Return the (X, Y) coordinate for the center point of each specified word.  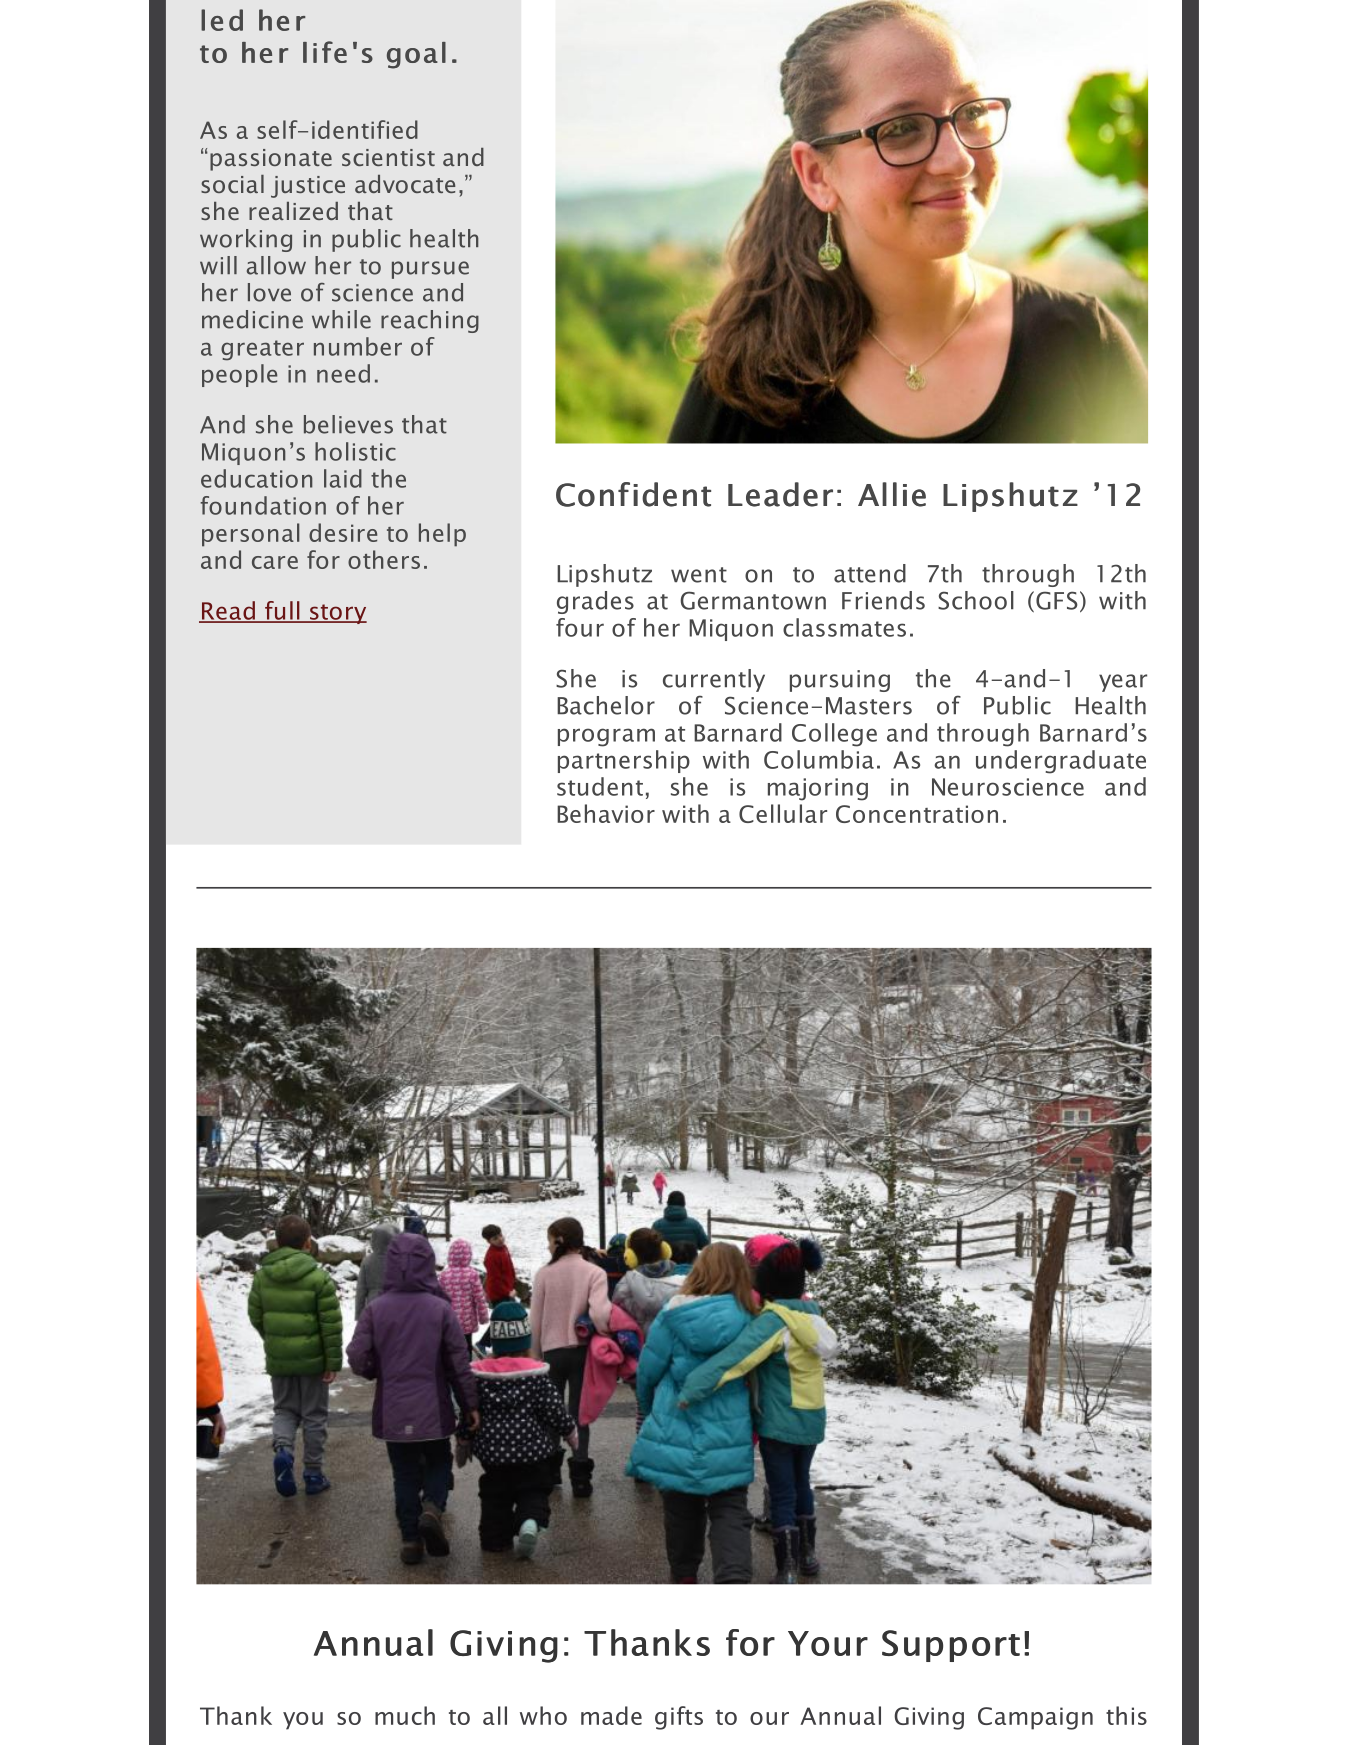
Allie (892, 494)
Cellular (783, 813)
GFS (1057, 600)
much (405, 1715)
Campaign (1035, 1718)
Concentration (917, 814)
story (337, 614)
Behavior (606, 813)
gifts (679, 1718)
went (699, 575)
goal (416, 55)
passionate (271, 160)
